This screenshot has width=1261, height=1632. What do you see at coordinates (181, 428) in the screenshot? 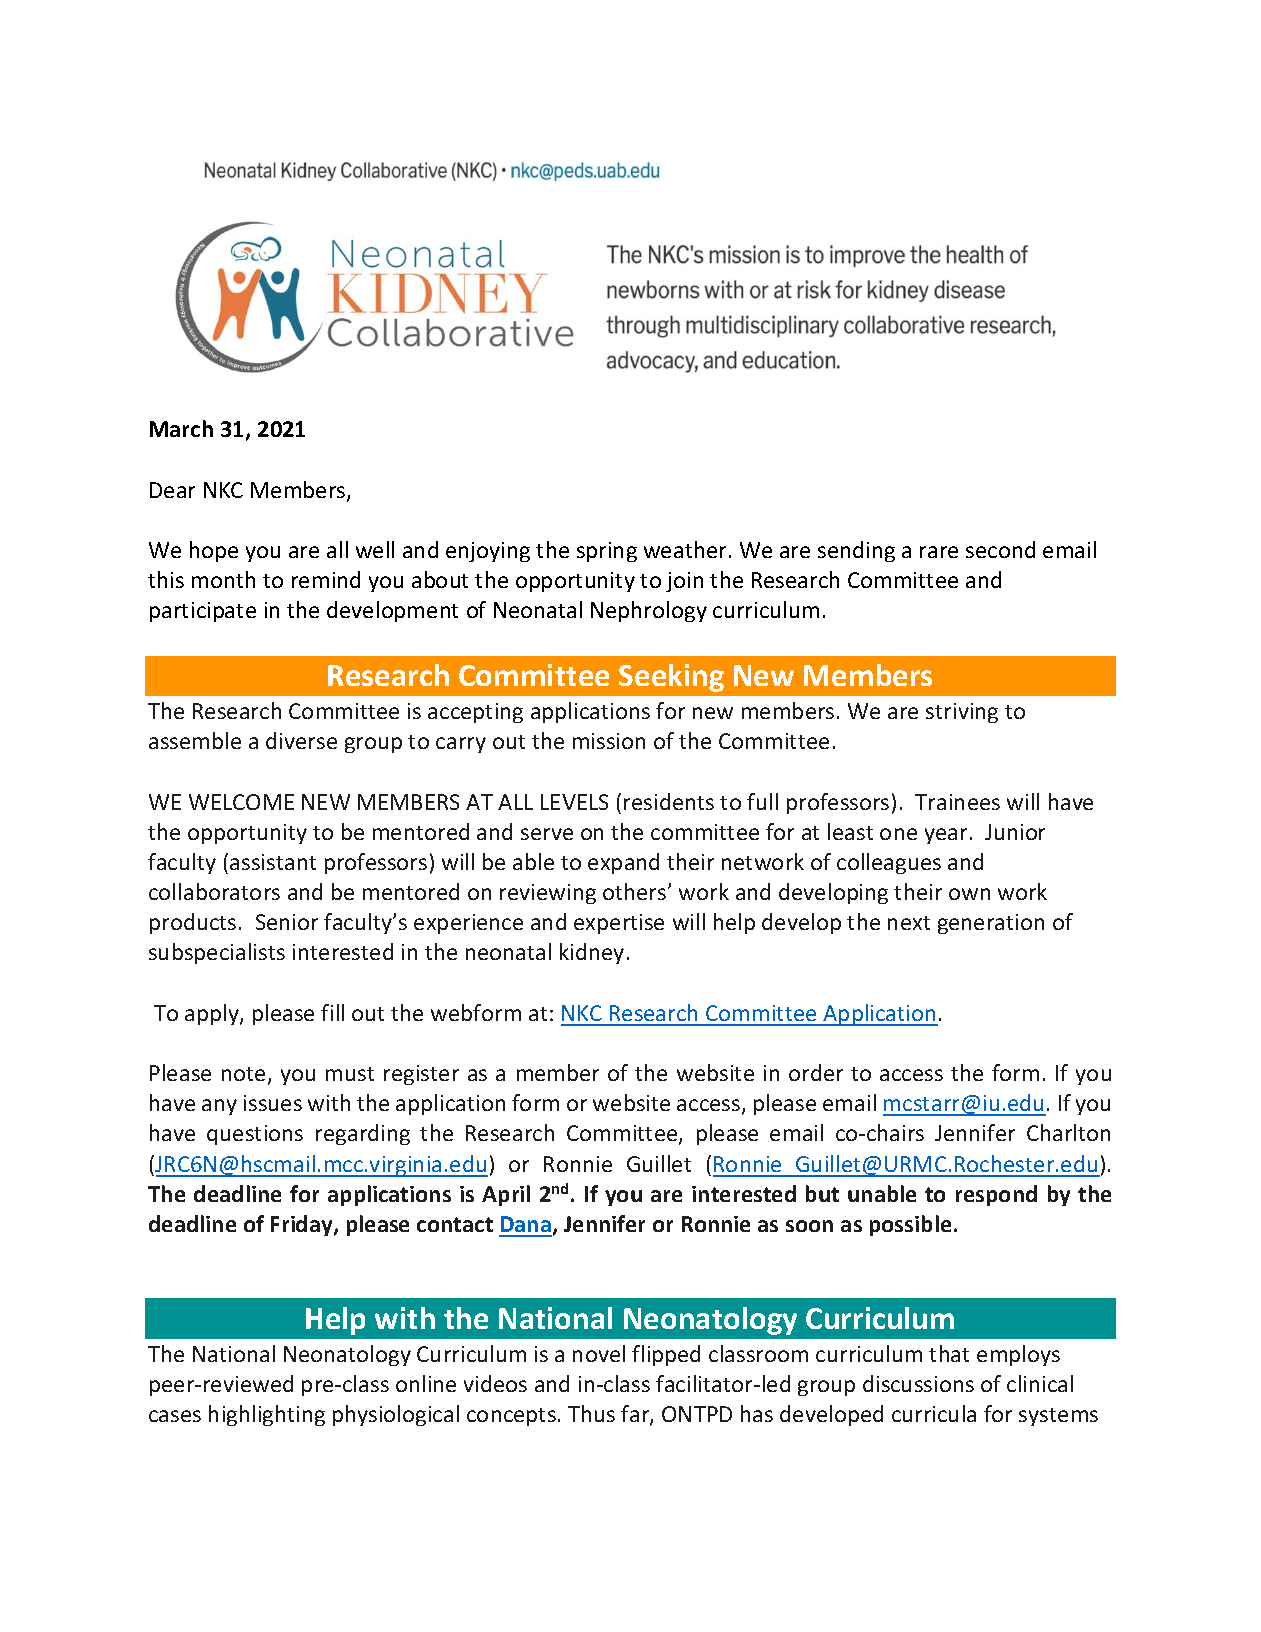
I see `March` at bounding box center [181, 428].
